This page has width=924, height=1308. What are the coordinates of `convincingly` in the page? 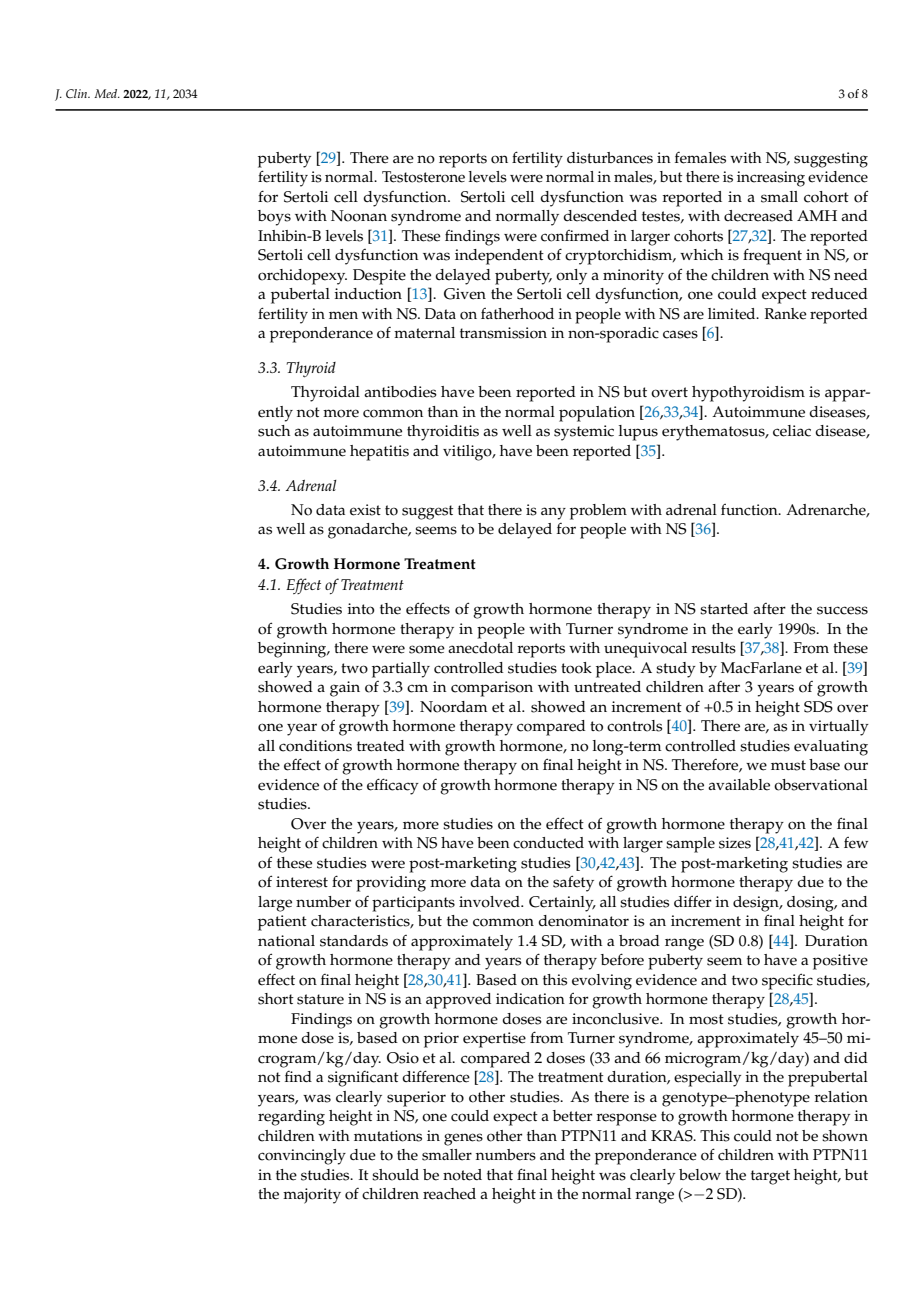 It's located at (302, 1157).
